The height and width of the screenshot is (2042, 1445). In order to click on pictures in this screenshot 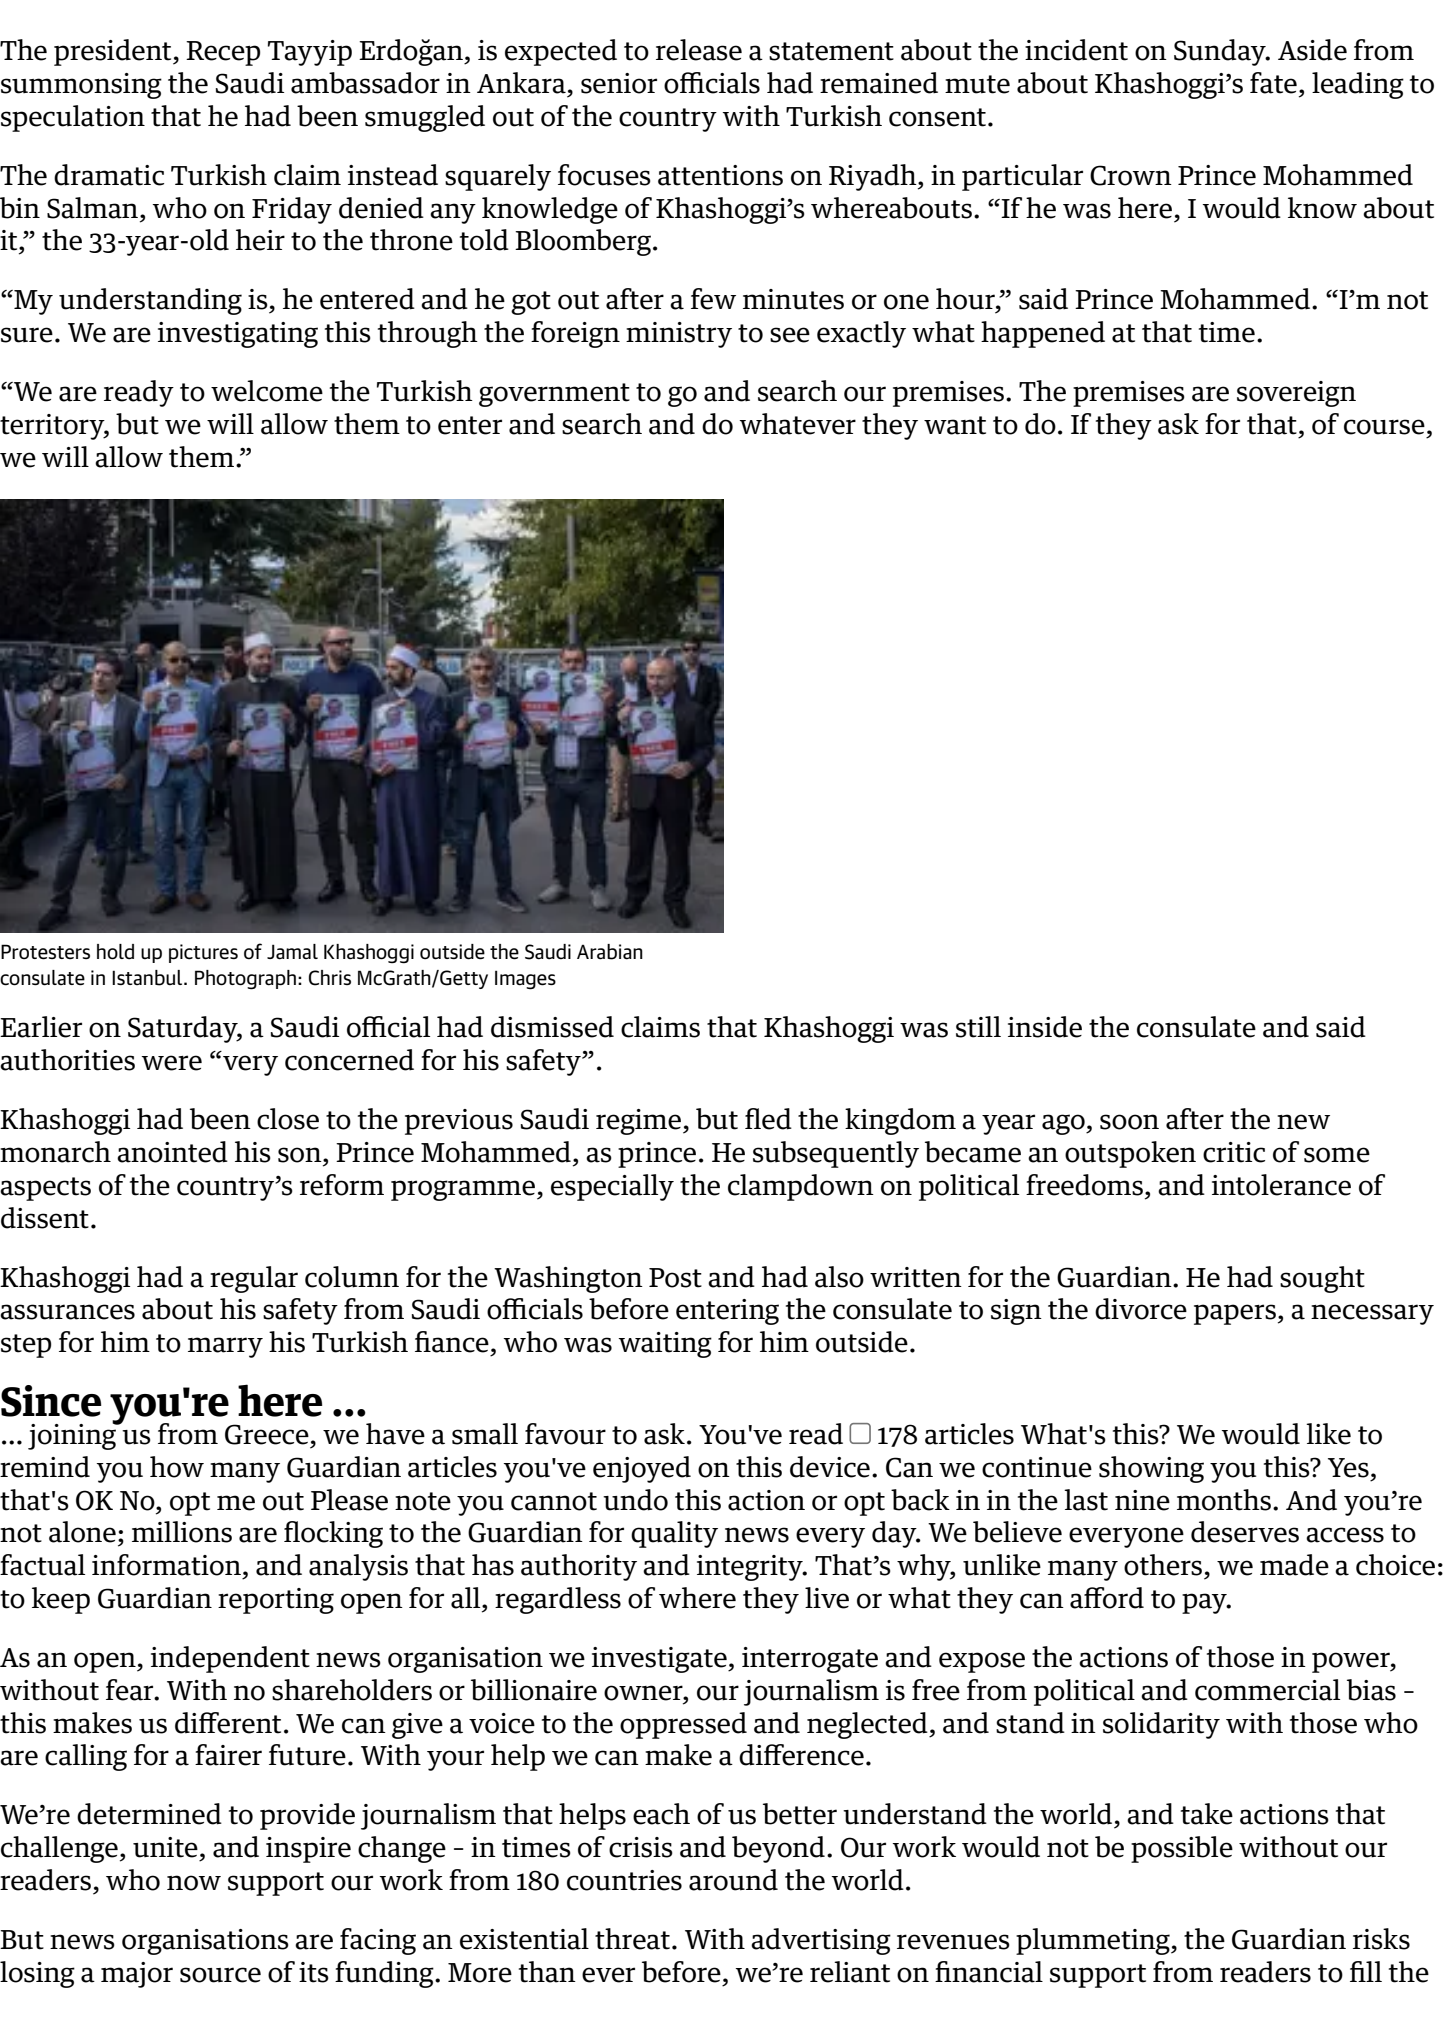, I will do `click(203, 953)`.
